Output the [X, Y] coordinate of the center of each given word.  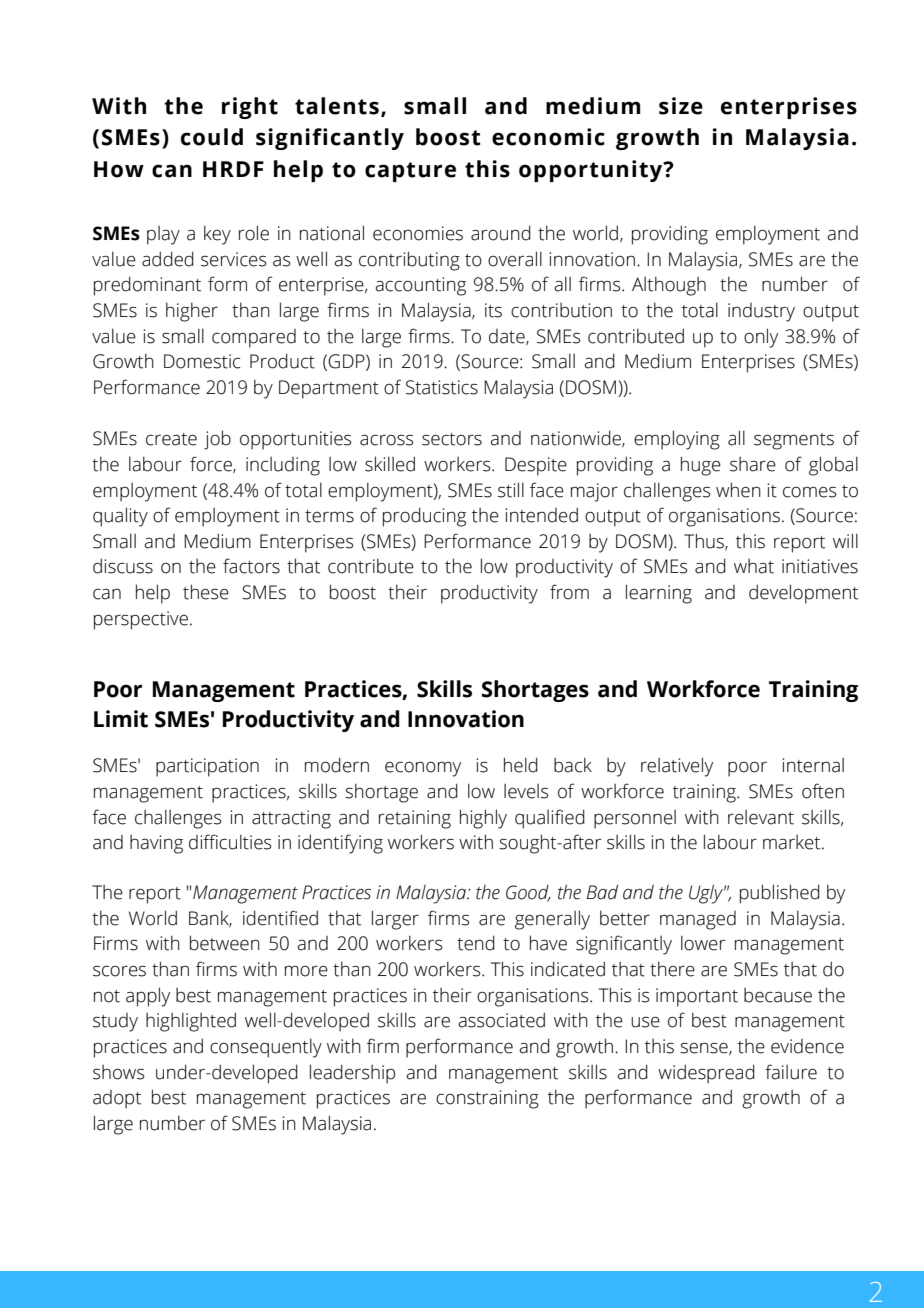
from [569, 592]
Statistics [442, 387]
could [212, 137]
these [206, 592]
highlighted [191, 1022]
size [681, 106]
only [761, 338]
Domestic [202, 361]
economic [548, 137]
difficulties [230, 842]
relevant [761, 817]
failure [791, 1072]
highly [483, 819]
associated [501, 1020]
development [803, 594]
